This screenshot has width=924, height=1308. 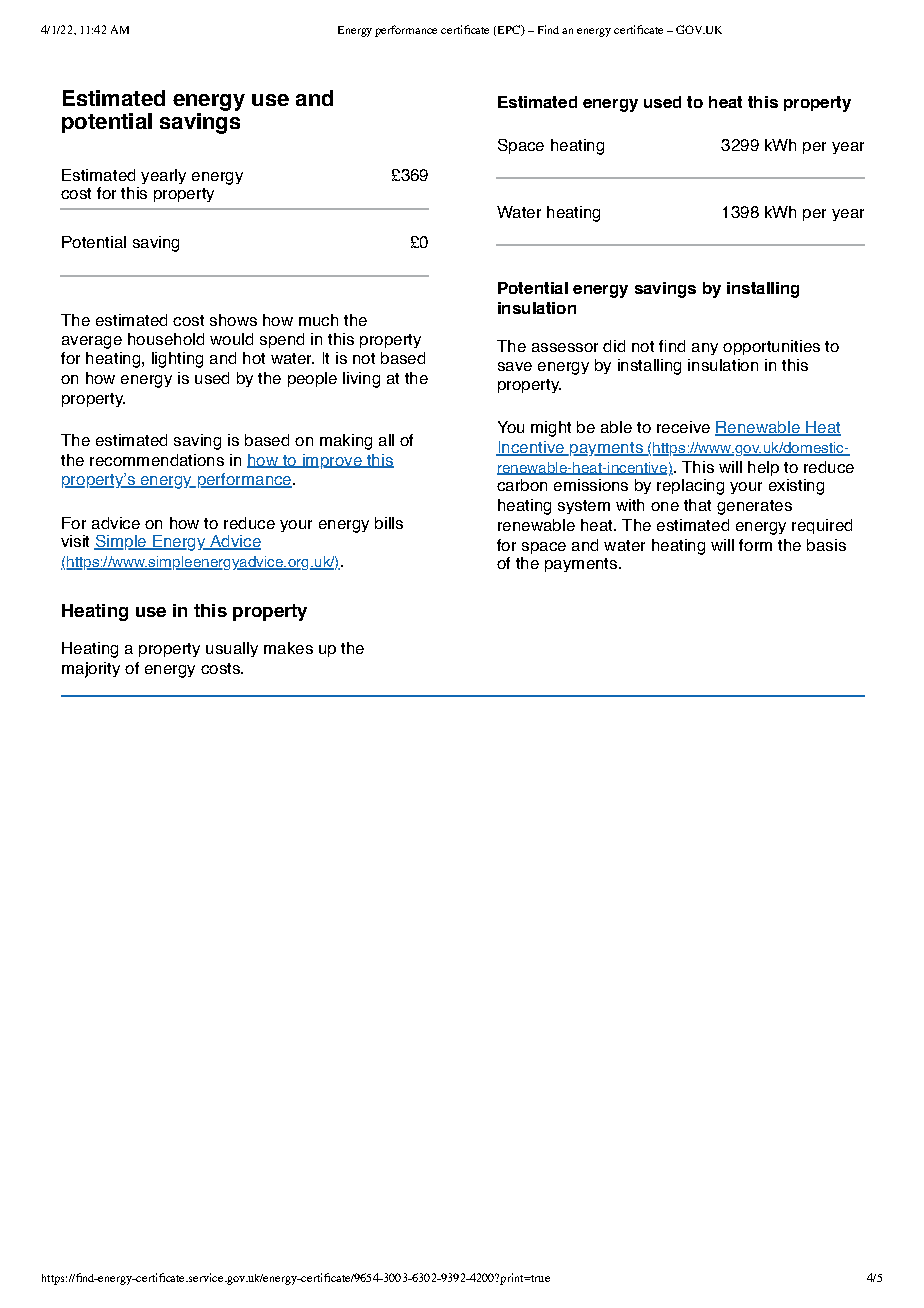 I want to click on making, so click(x=346, y=442).
